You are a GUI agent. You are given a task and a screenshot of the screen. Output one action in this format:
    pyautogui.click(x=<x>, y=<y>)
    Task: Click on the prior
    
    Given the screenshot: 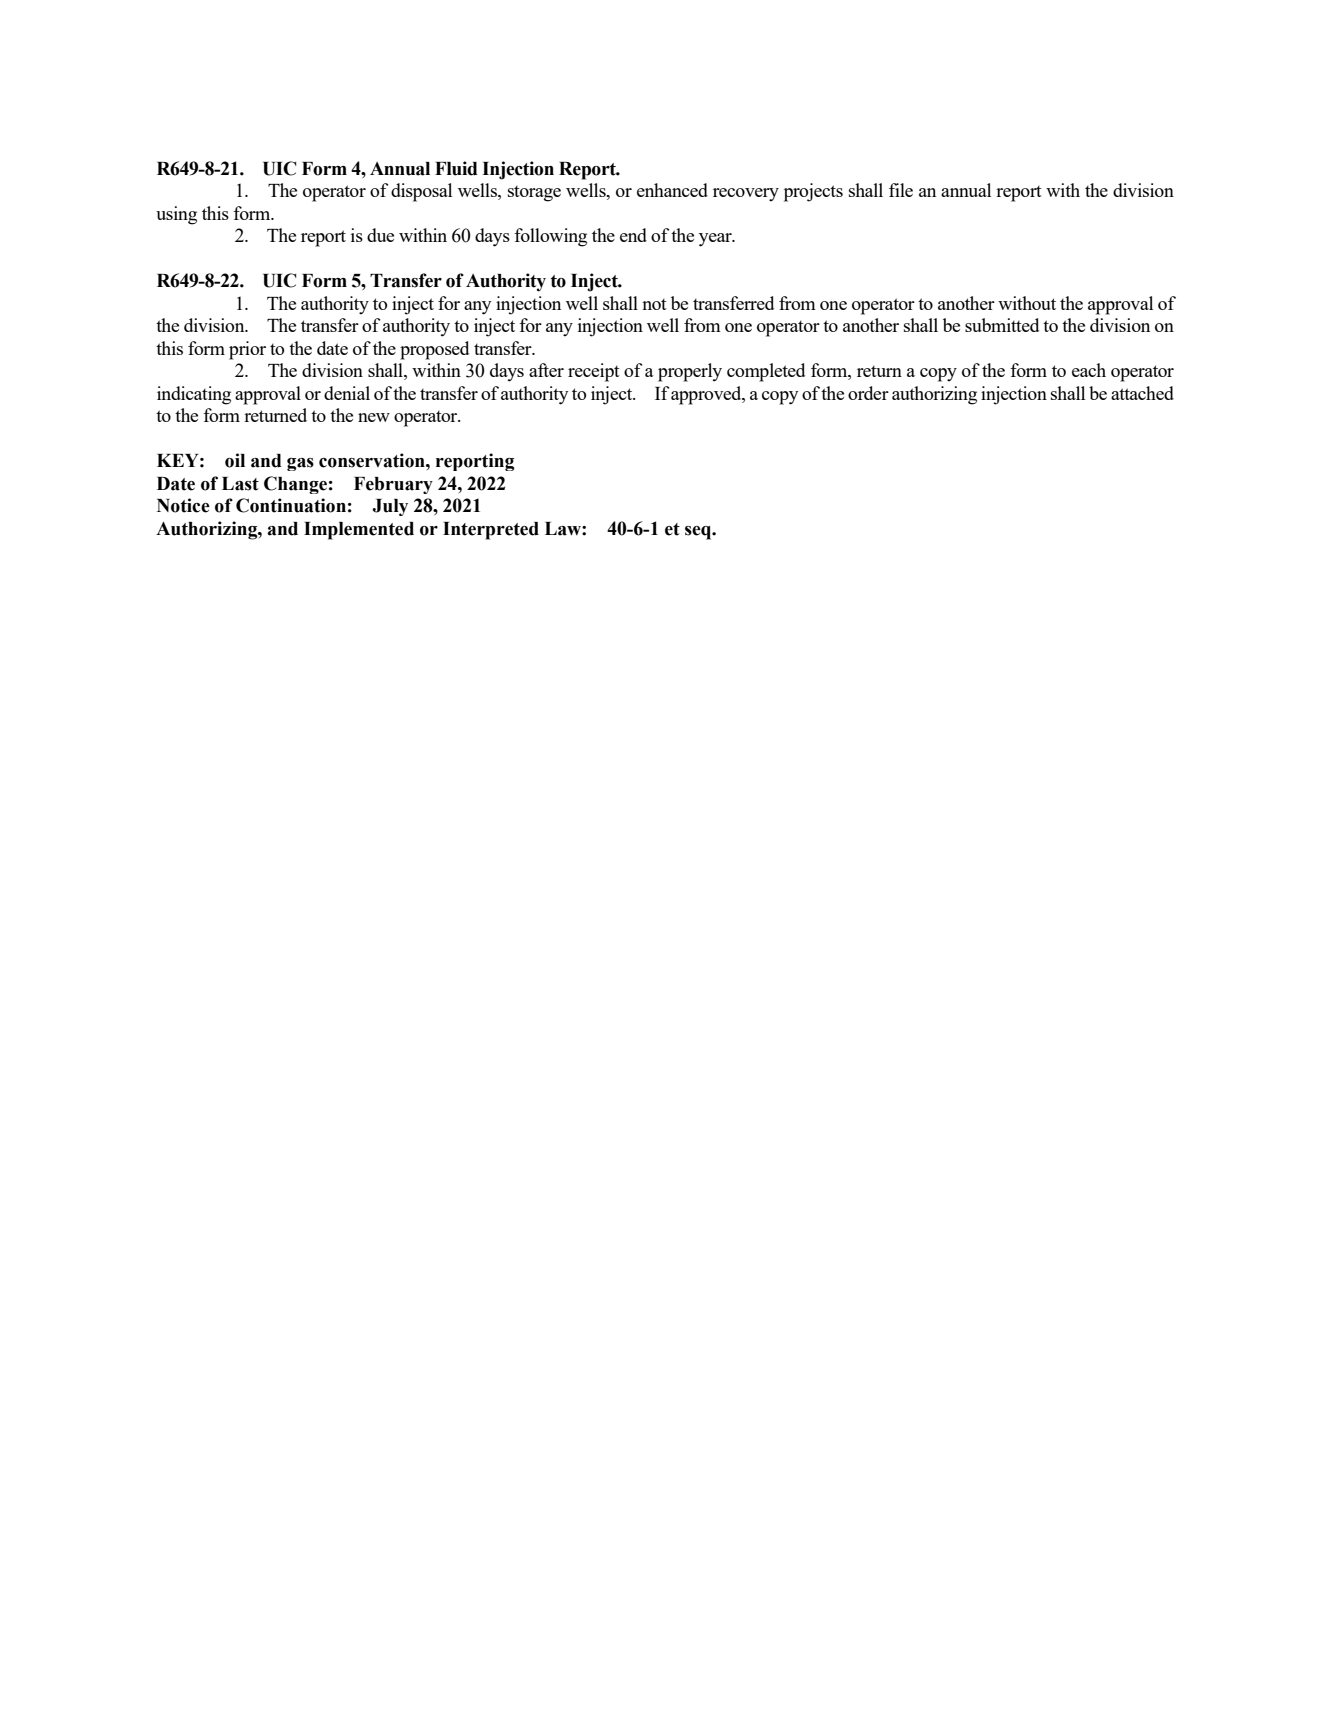 What is the action you would take?
    pyautogui.click(x=247, y=350)
